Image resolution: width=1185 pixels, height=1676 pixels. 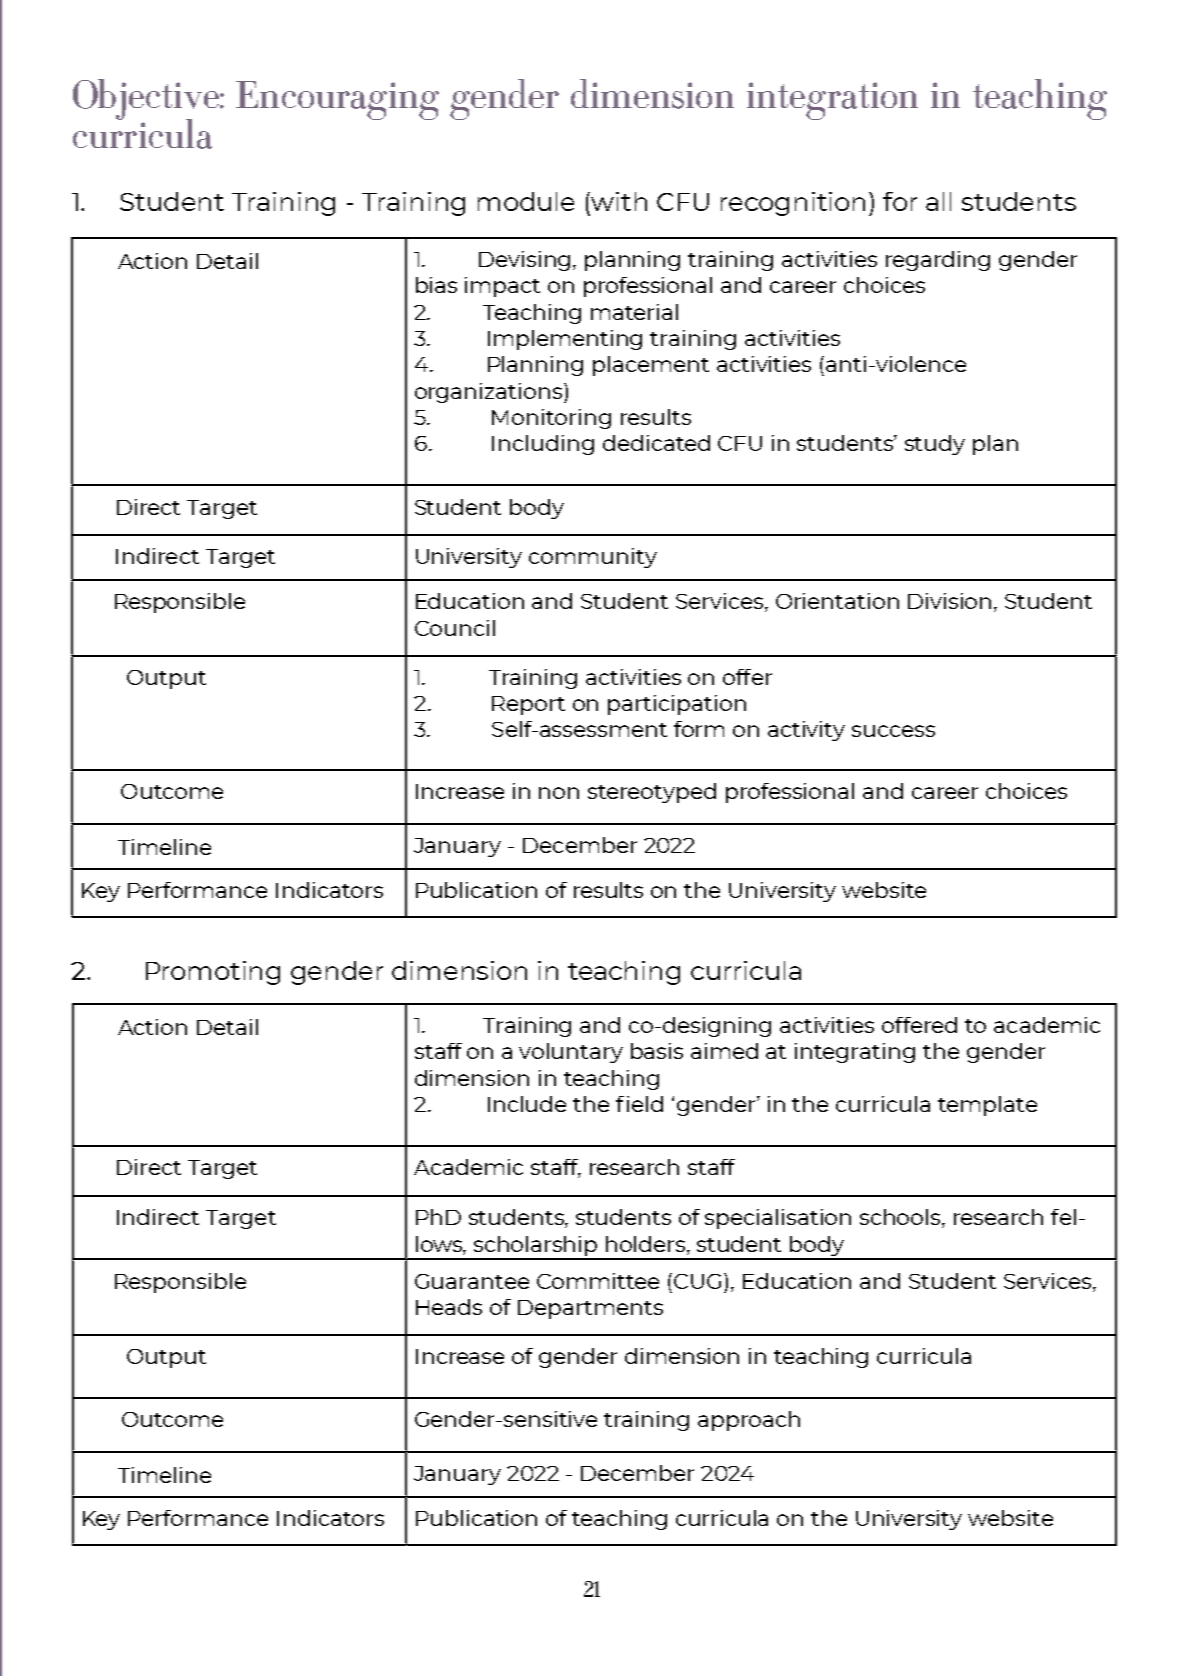 I want to click on Encouraging, so click(x=337, y=100).
